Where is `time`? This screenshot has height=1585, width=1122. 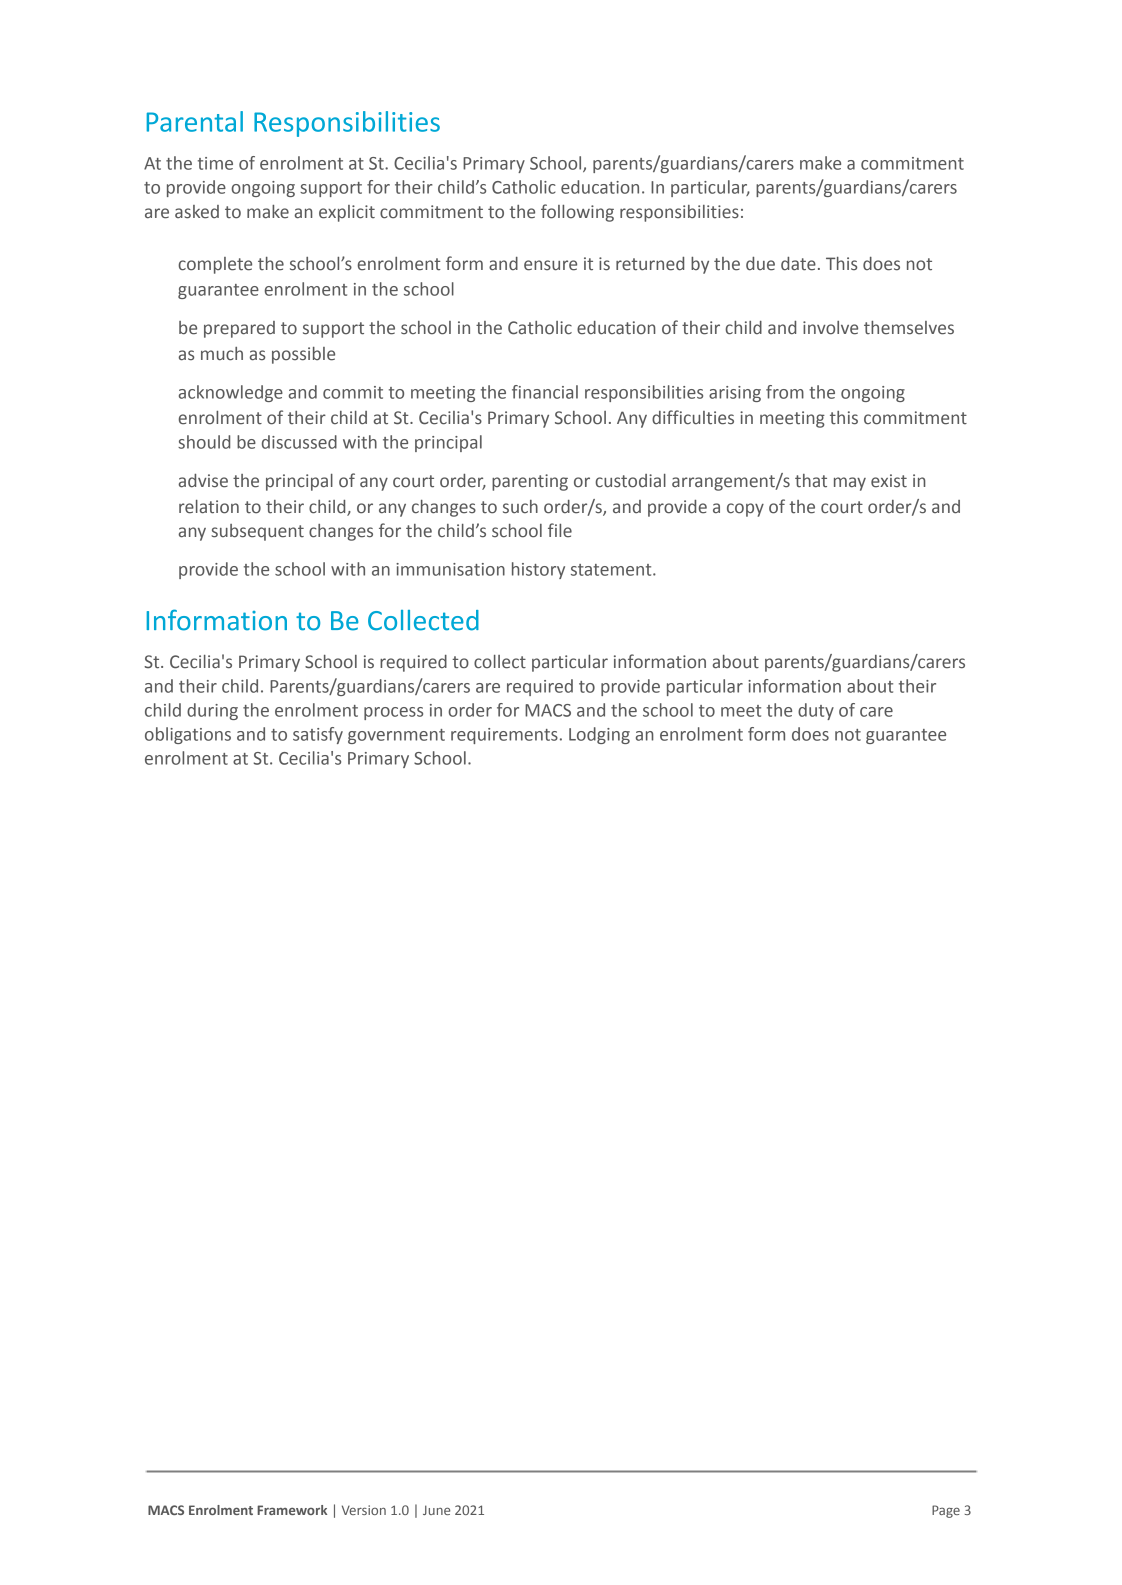
time is located at coordinates (215, 163).
